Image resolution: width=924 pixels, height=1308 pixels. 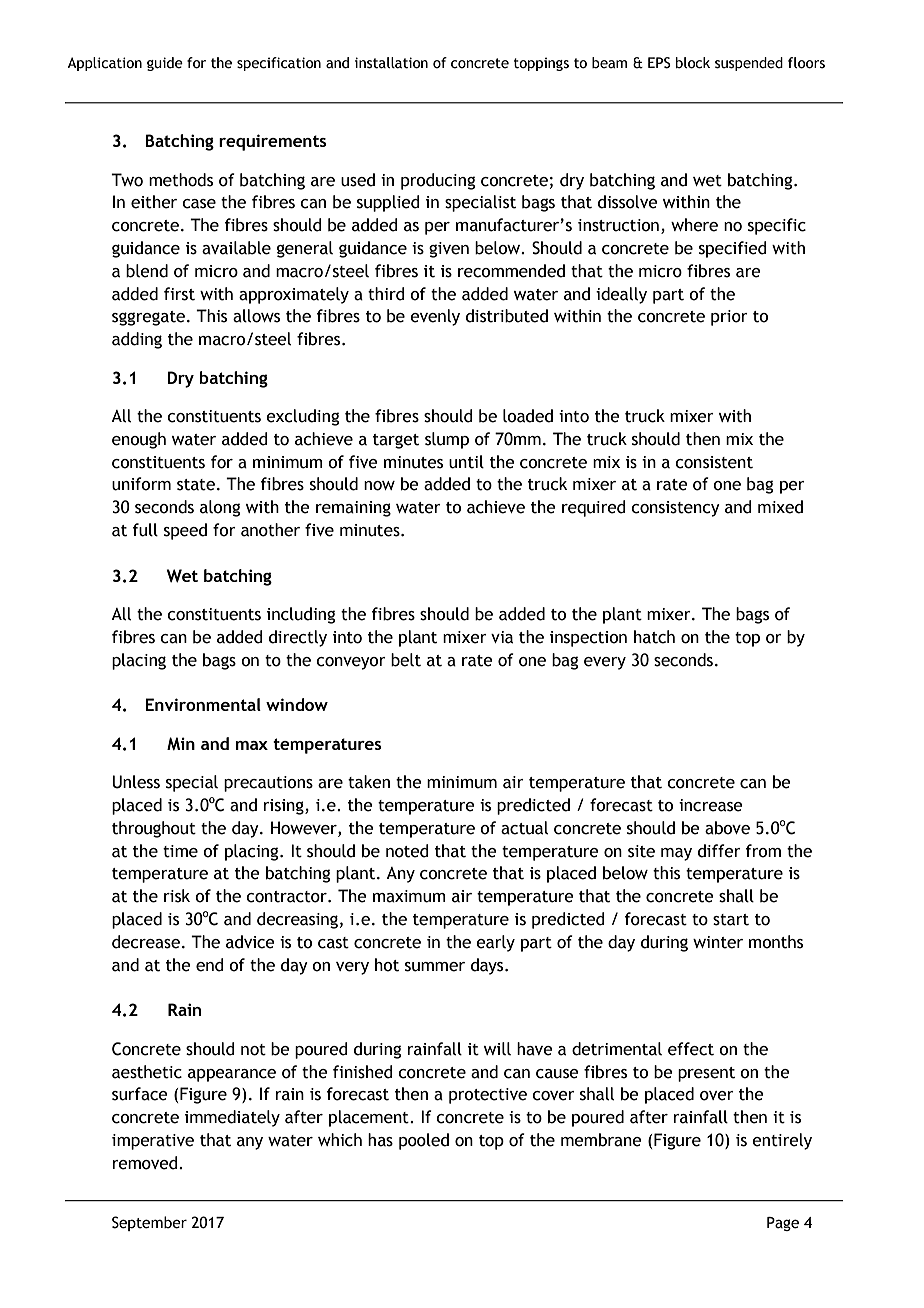 I want to click on removed, so click(x=146, y=1163).
